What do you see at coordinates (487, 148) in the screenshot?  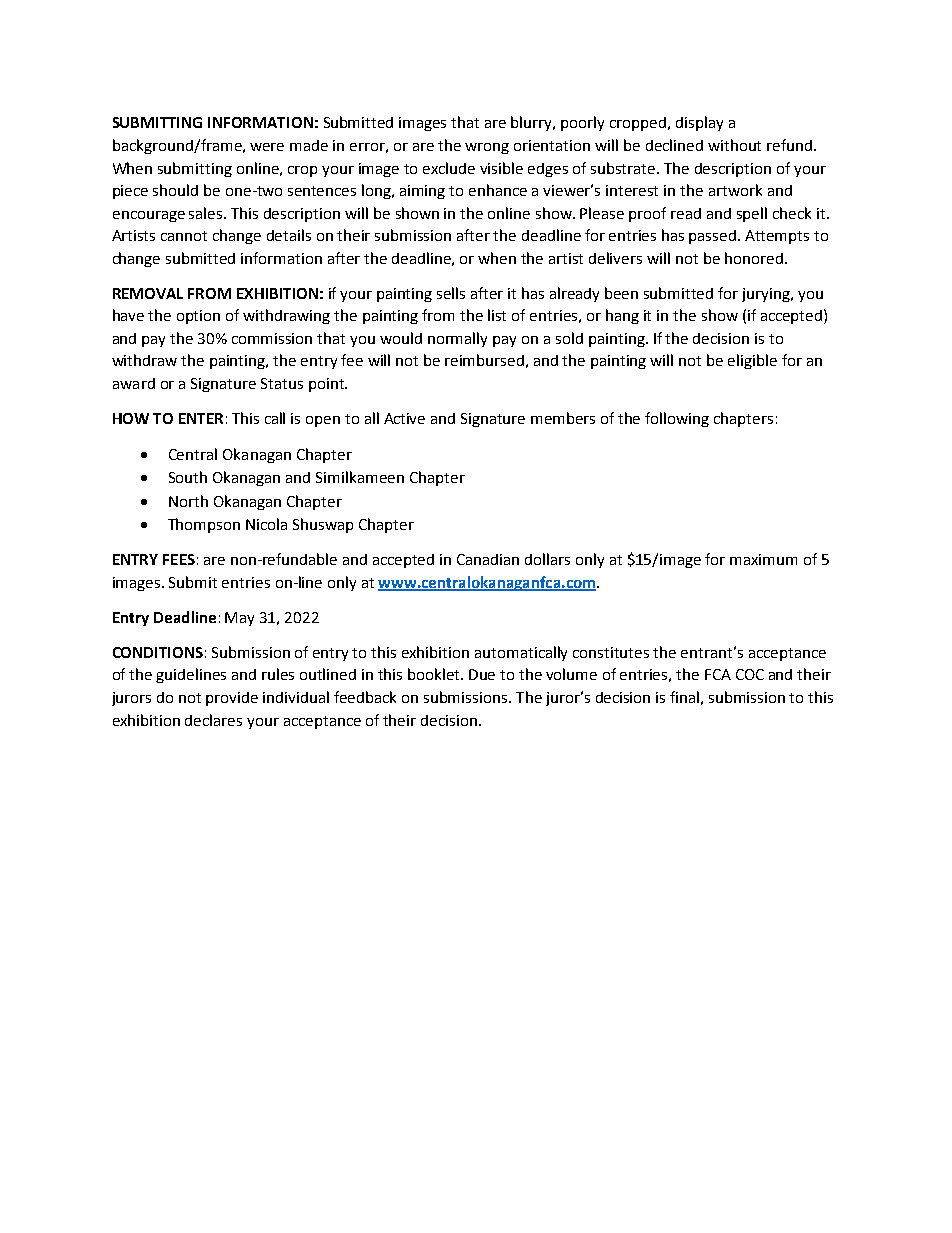 I see `wrong` at bounding box center [487, 148].
